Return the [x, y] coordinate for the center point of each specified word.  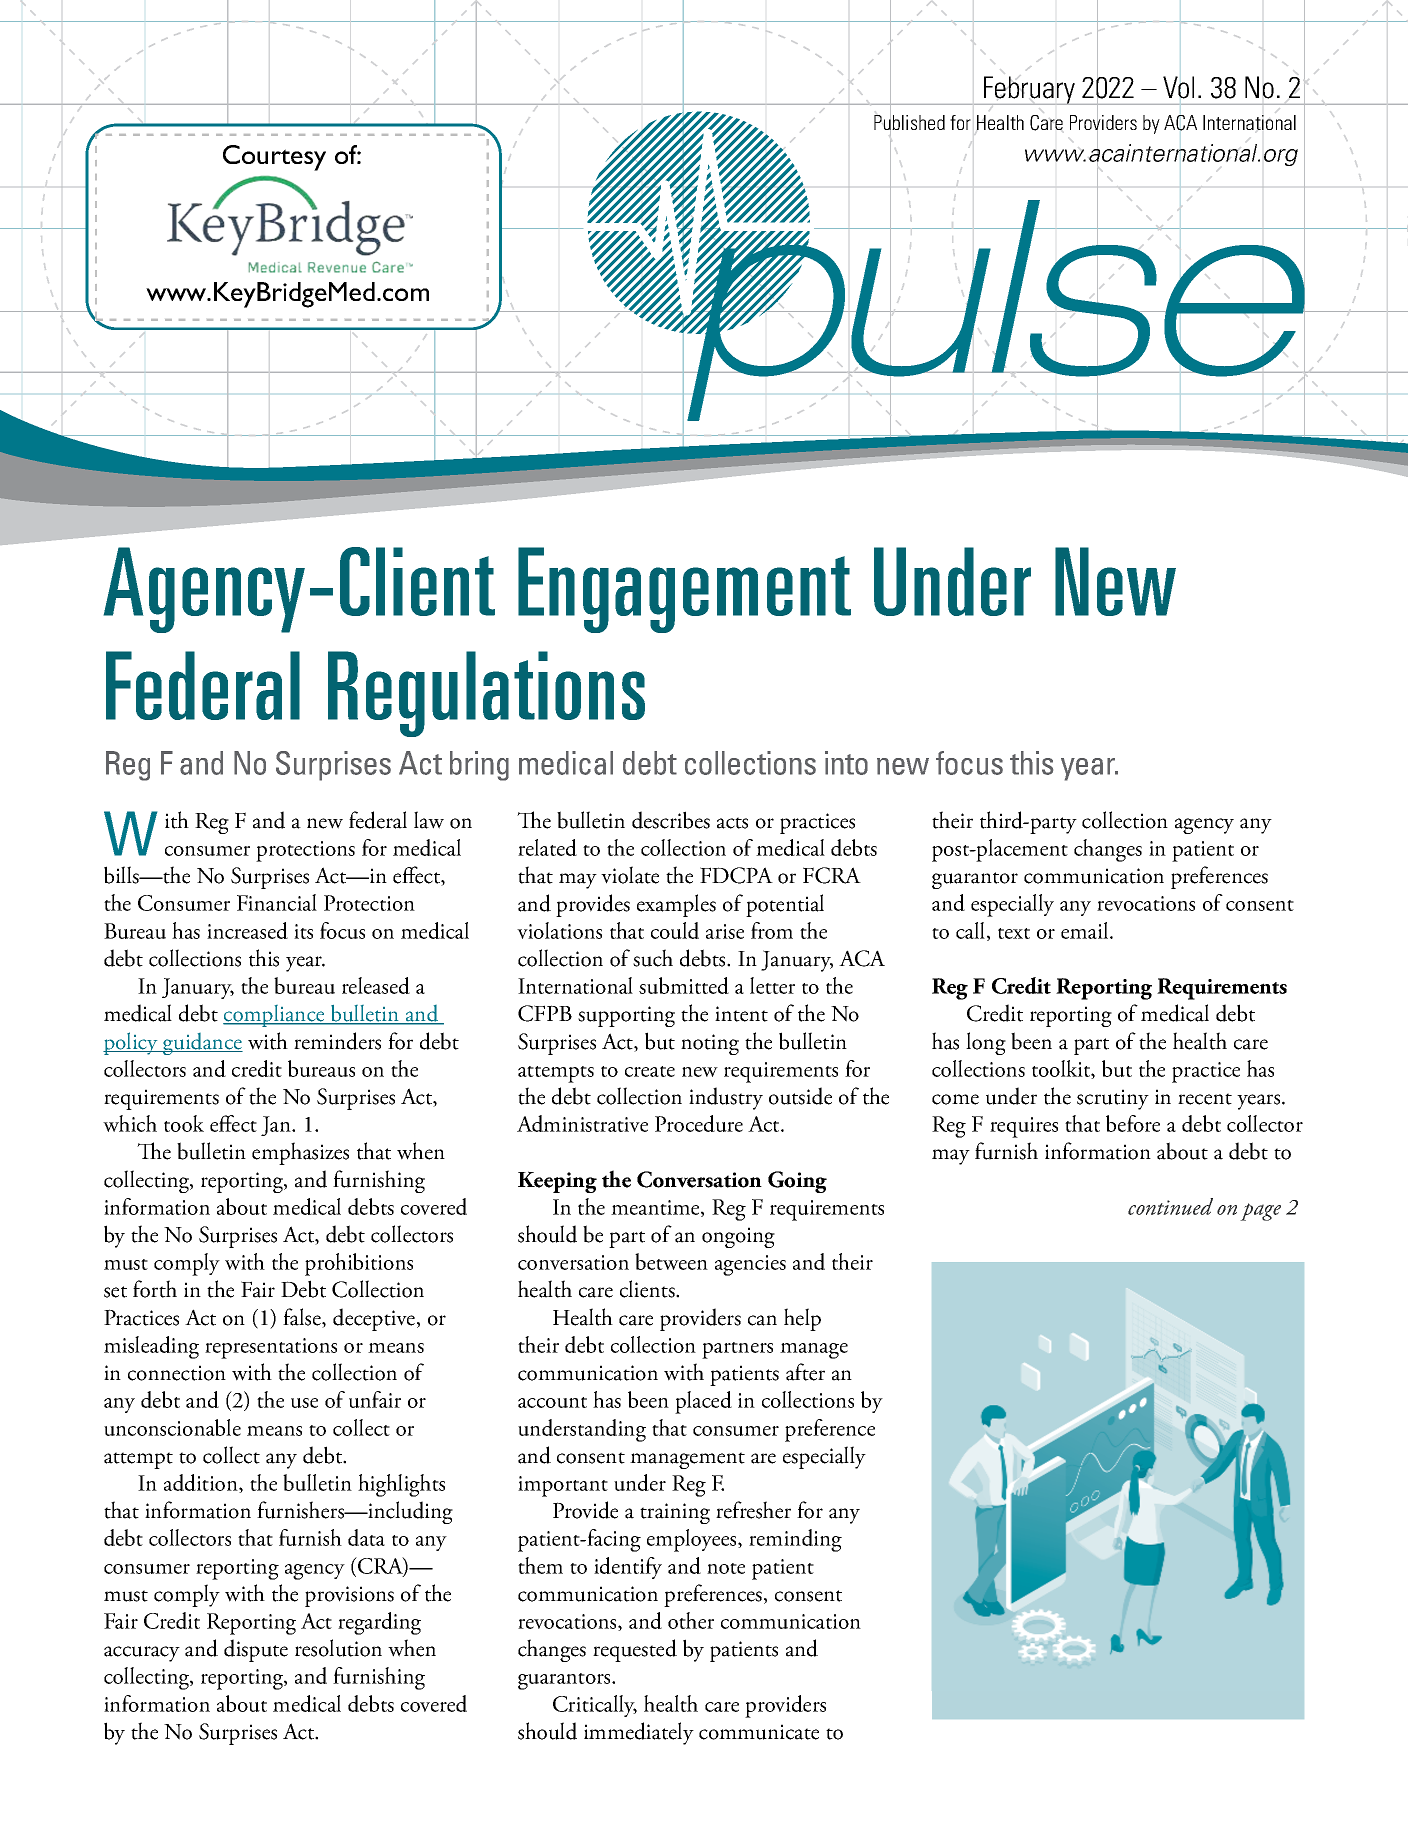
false [303, 1318]
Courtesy [274, 158]
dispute [256, 1650]
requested [635, 1650]
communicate [759, 1732]
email [1086, 930]
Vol [1178, 87]
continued [1170, 1206]
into [846, 763]
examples [676, 905]
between [671, 1261]
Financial [277, 902]
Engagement [684, 590]
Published [909, 123]
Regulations [486, 694]
